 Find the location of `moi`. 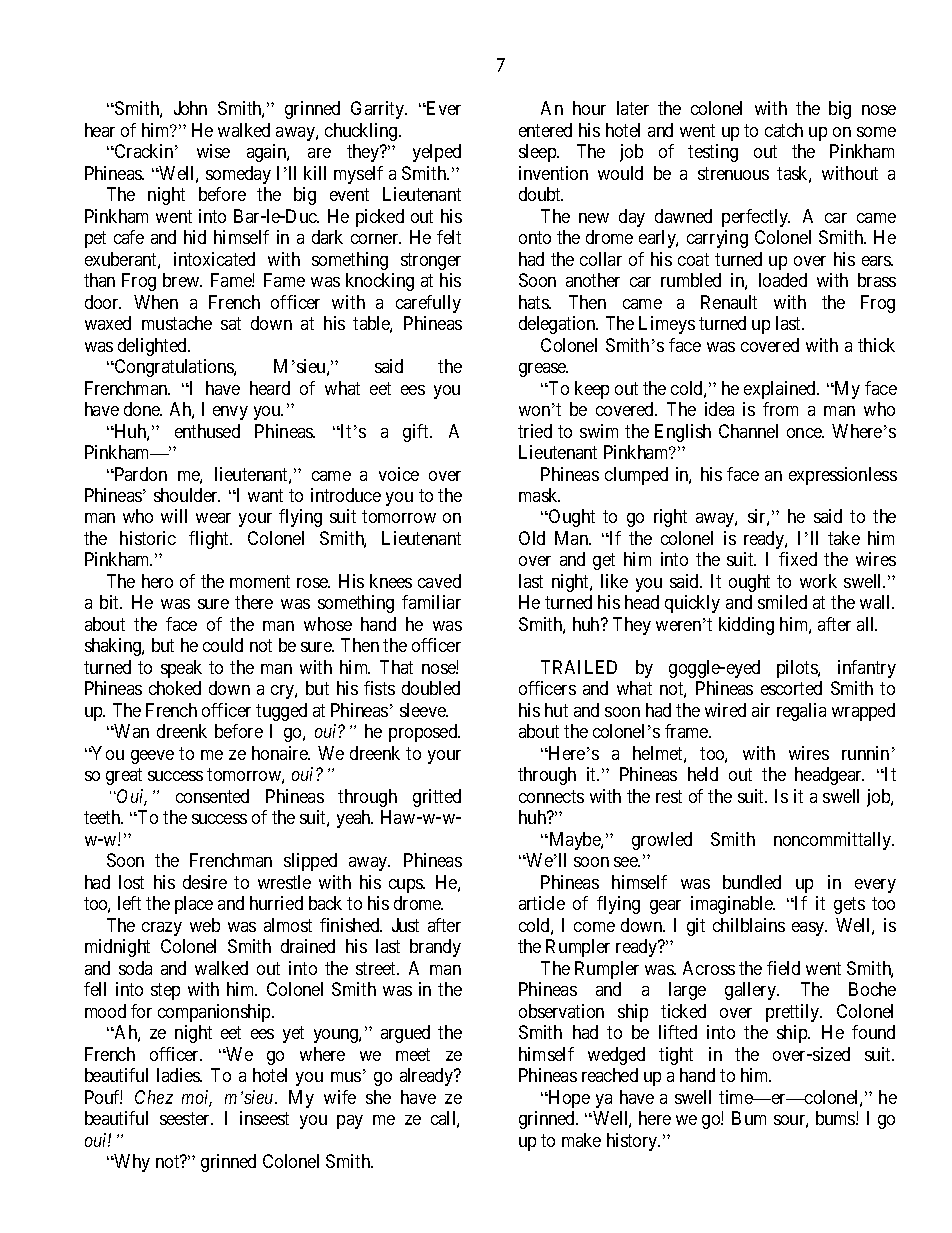

moi is located at coordinates (197, 1098).
